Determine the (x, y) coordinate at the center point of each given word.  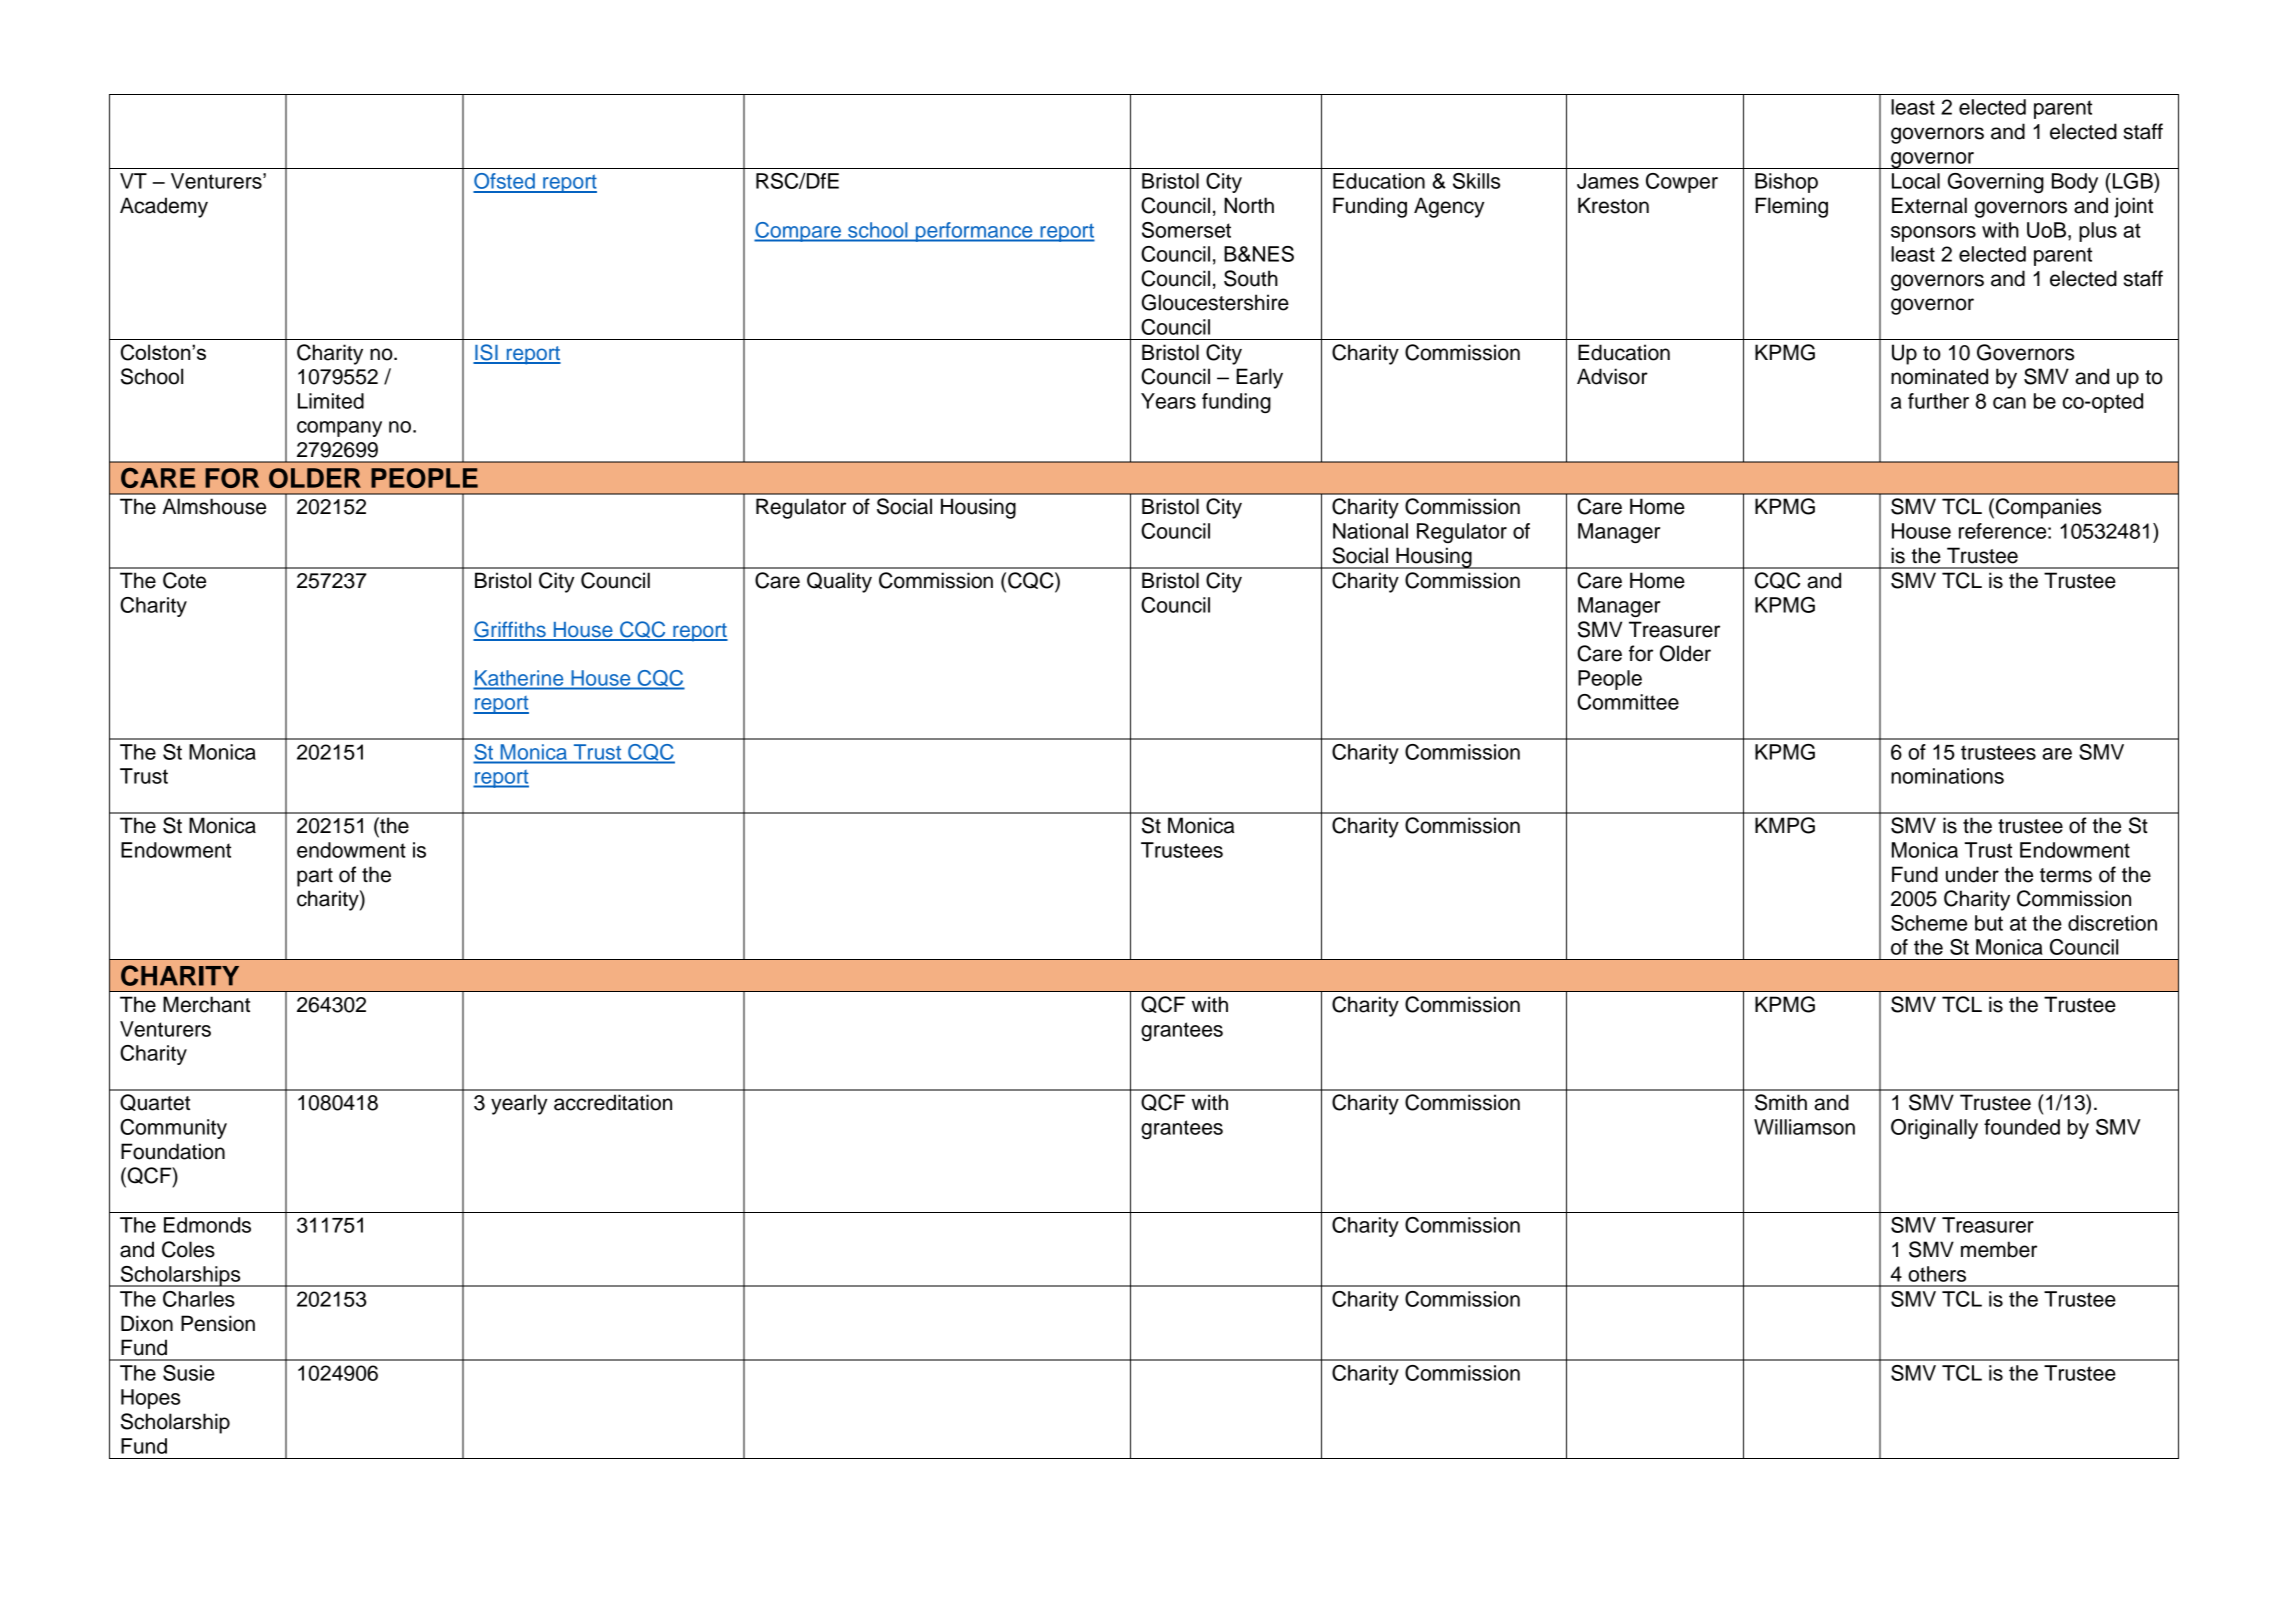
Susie (189, 1373)
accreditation (613, 1102)
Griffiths (510, 630)
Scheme (1929, 923)
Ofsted (505, 182)
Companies (2048, 508)
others (1937, 1274)
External (1929, 205)
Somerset (1186, 230)
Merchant (206, 1004)
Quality (839, 582)
